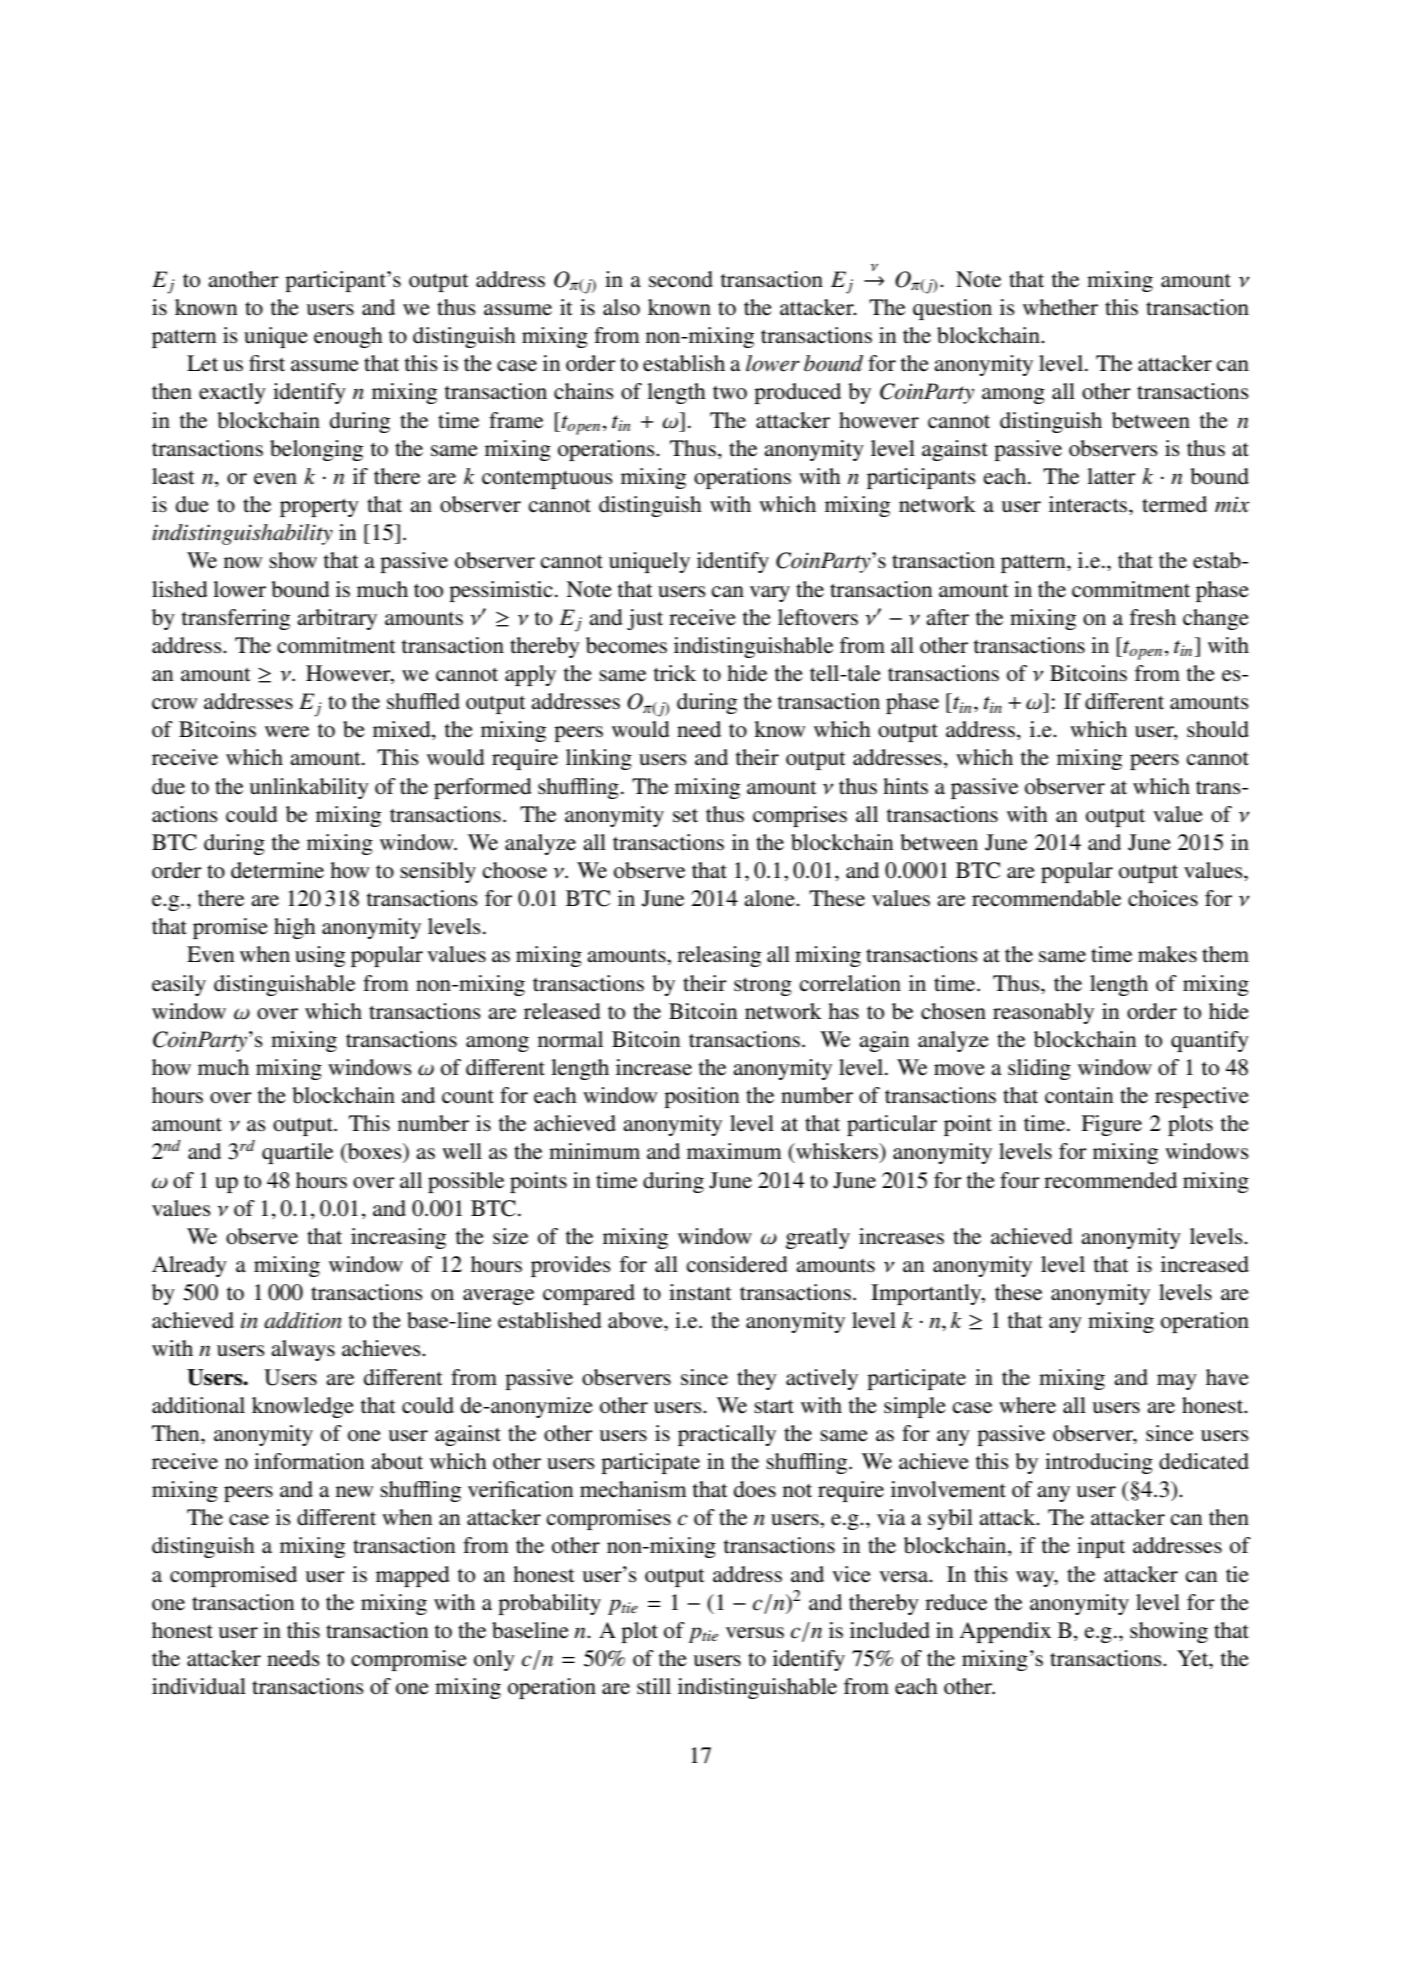 Image resolution: width=1401 pixels, height=1982 pixels. I want to click on using, so click(320, 956).
